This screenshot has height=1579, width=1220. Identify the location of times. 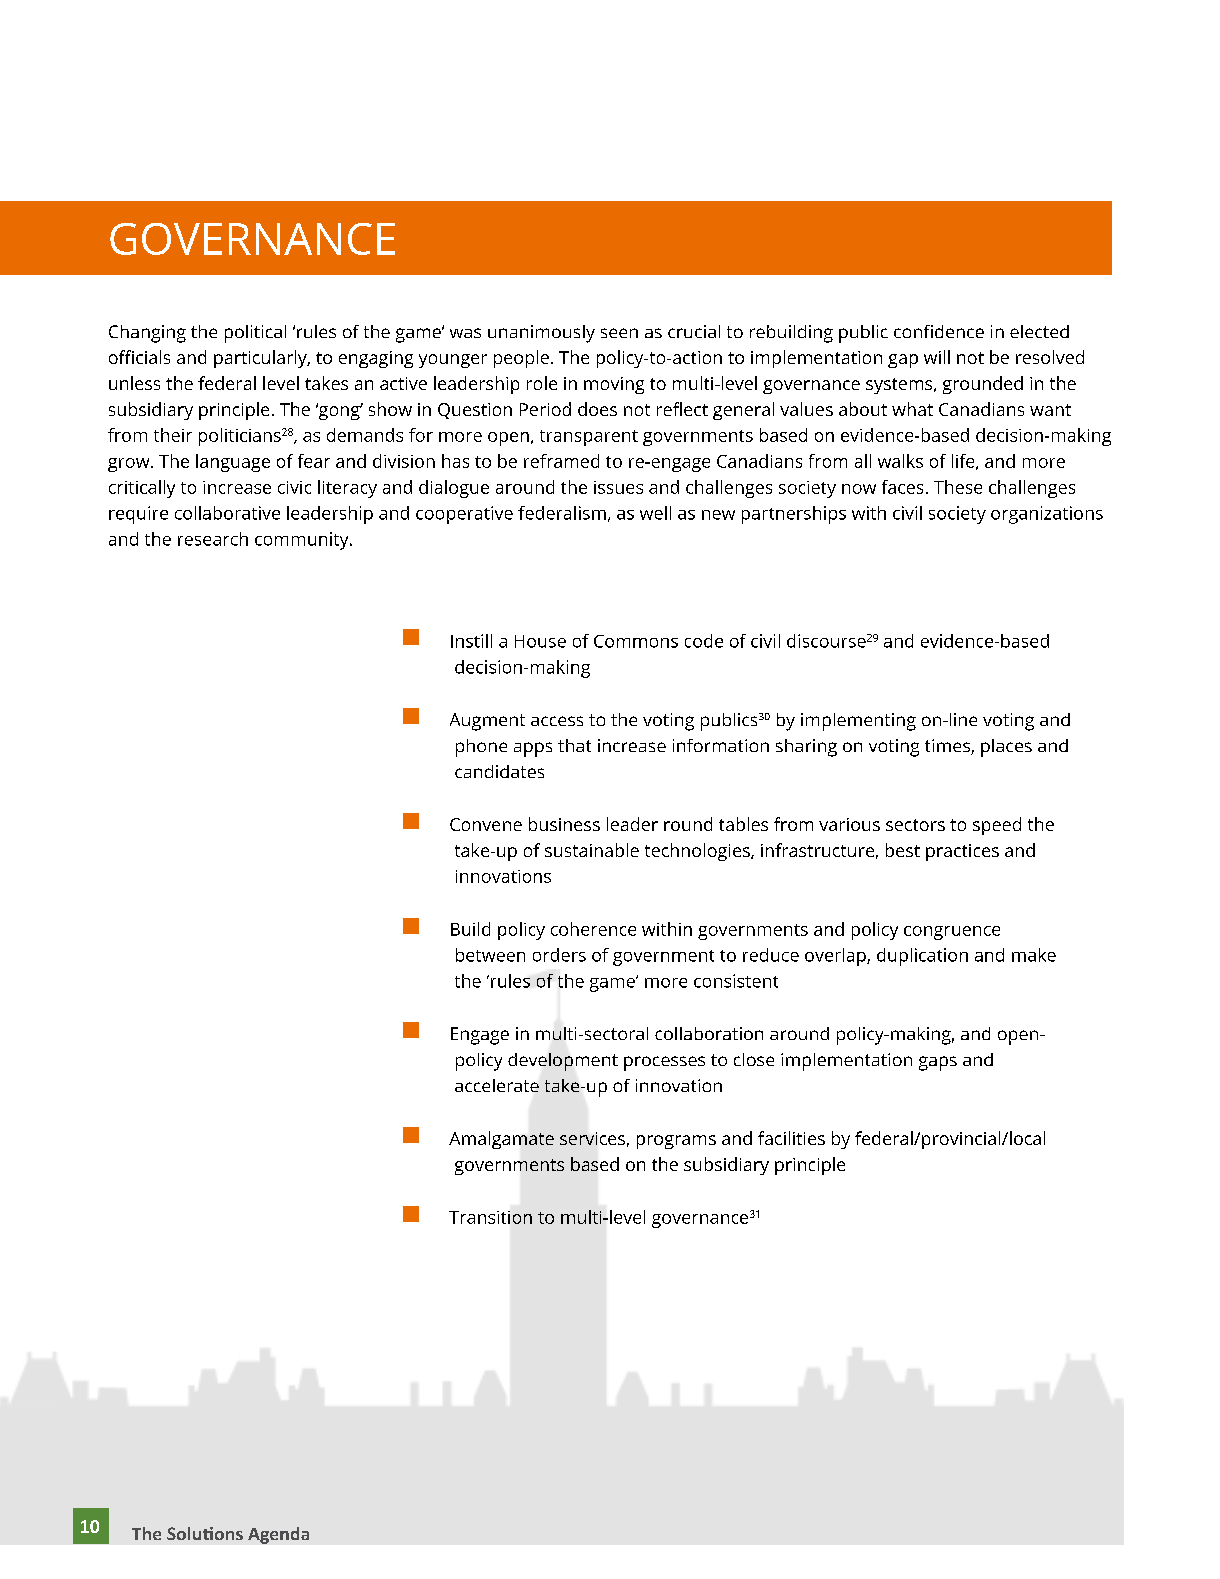
(948, 747).
